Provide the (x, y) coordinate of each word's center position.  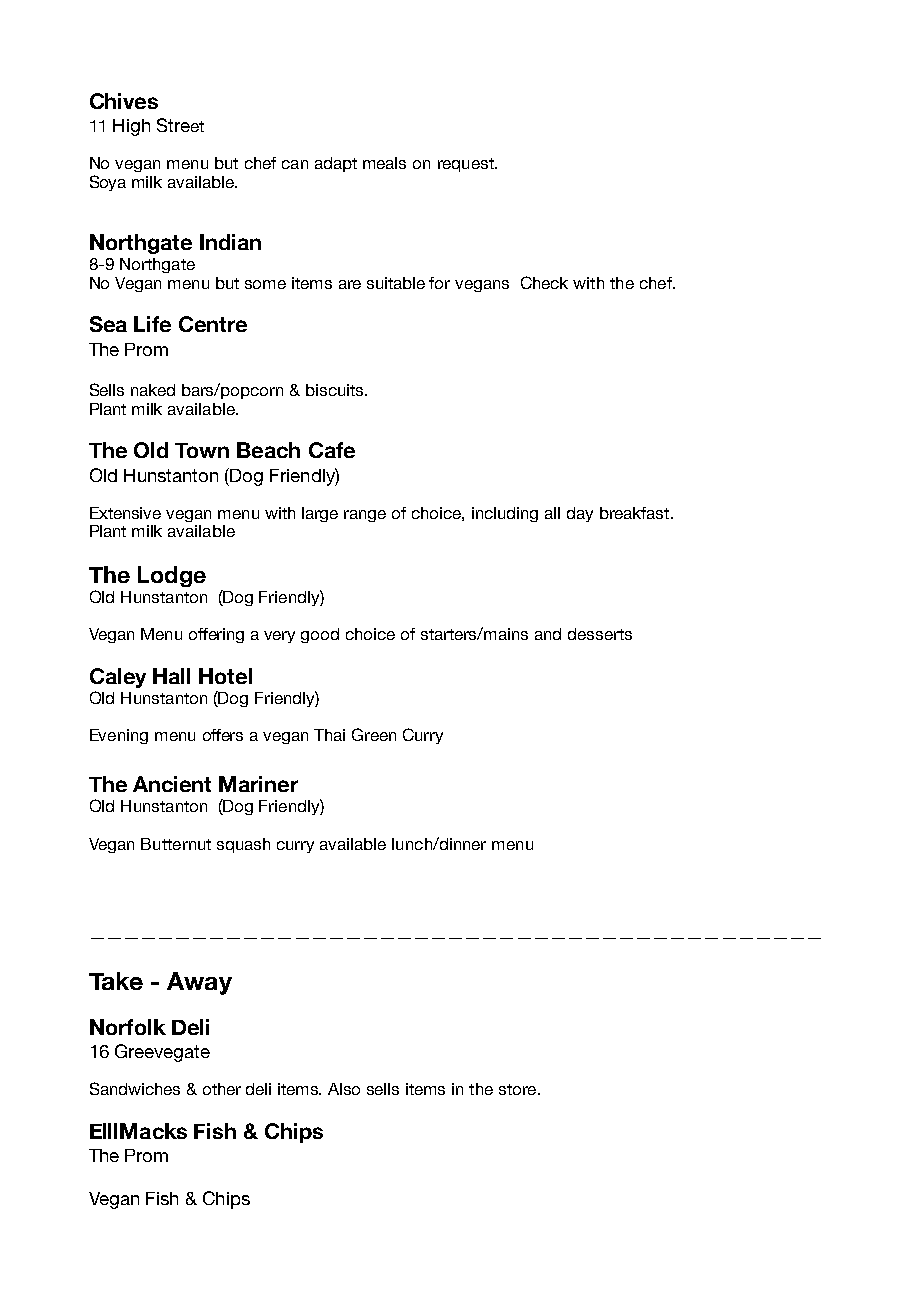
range (365, 516)
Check (544, 282)
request (467, 165)
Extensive (125, 513)
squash (243, 845)
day (580, 514)
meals (384, 163)
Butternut (176, 844)
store (519, 1089)
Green (374, 734)
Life (152, 324)
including (505, 514)
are (350, 284)
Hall (171, 676)
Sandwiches (135, 1088)
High (131, 127)
